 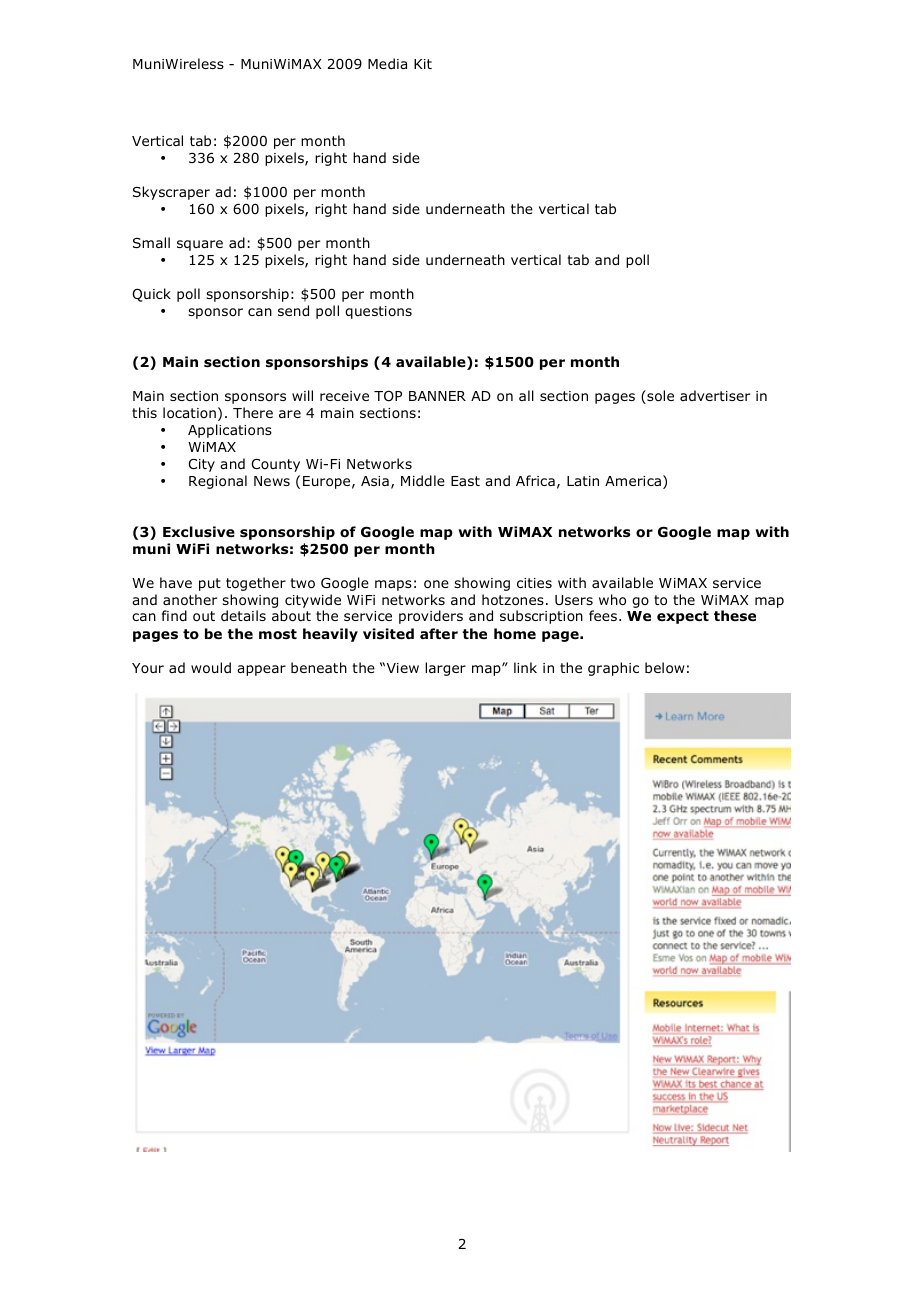 I want to click on who, so click(x=612, y=600).
